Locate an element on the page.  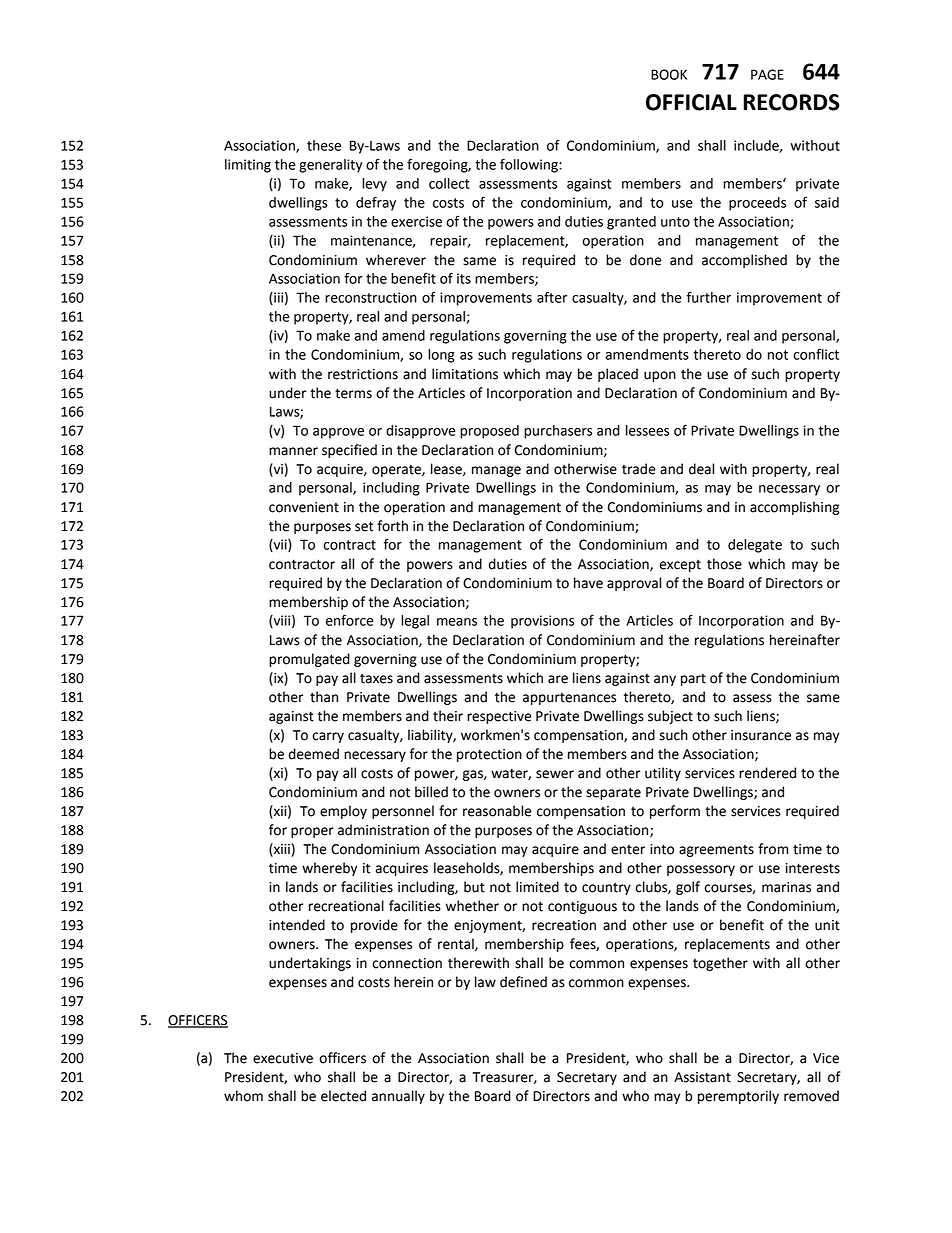
executive is located at coordinates (283, 1058).
